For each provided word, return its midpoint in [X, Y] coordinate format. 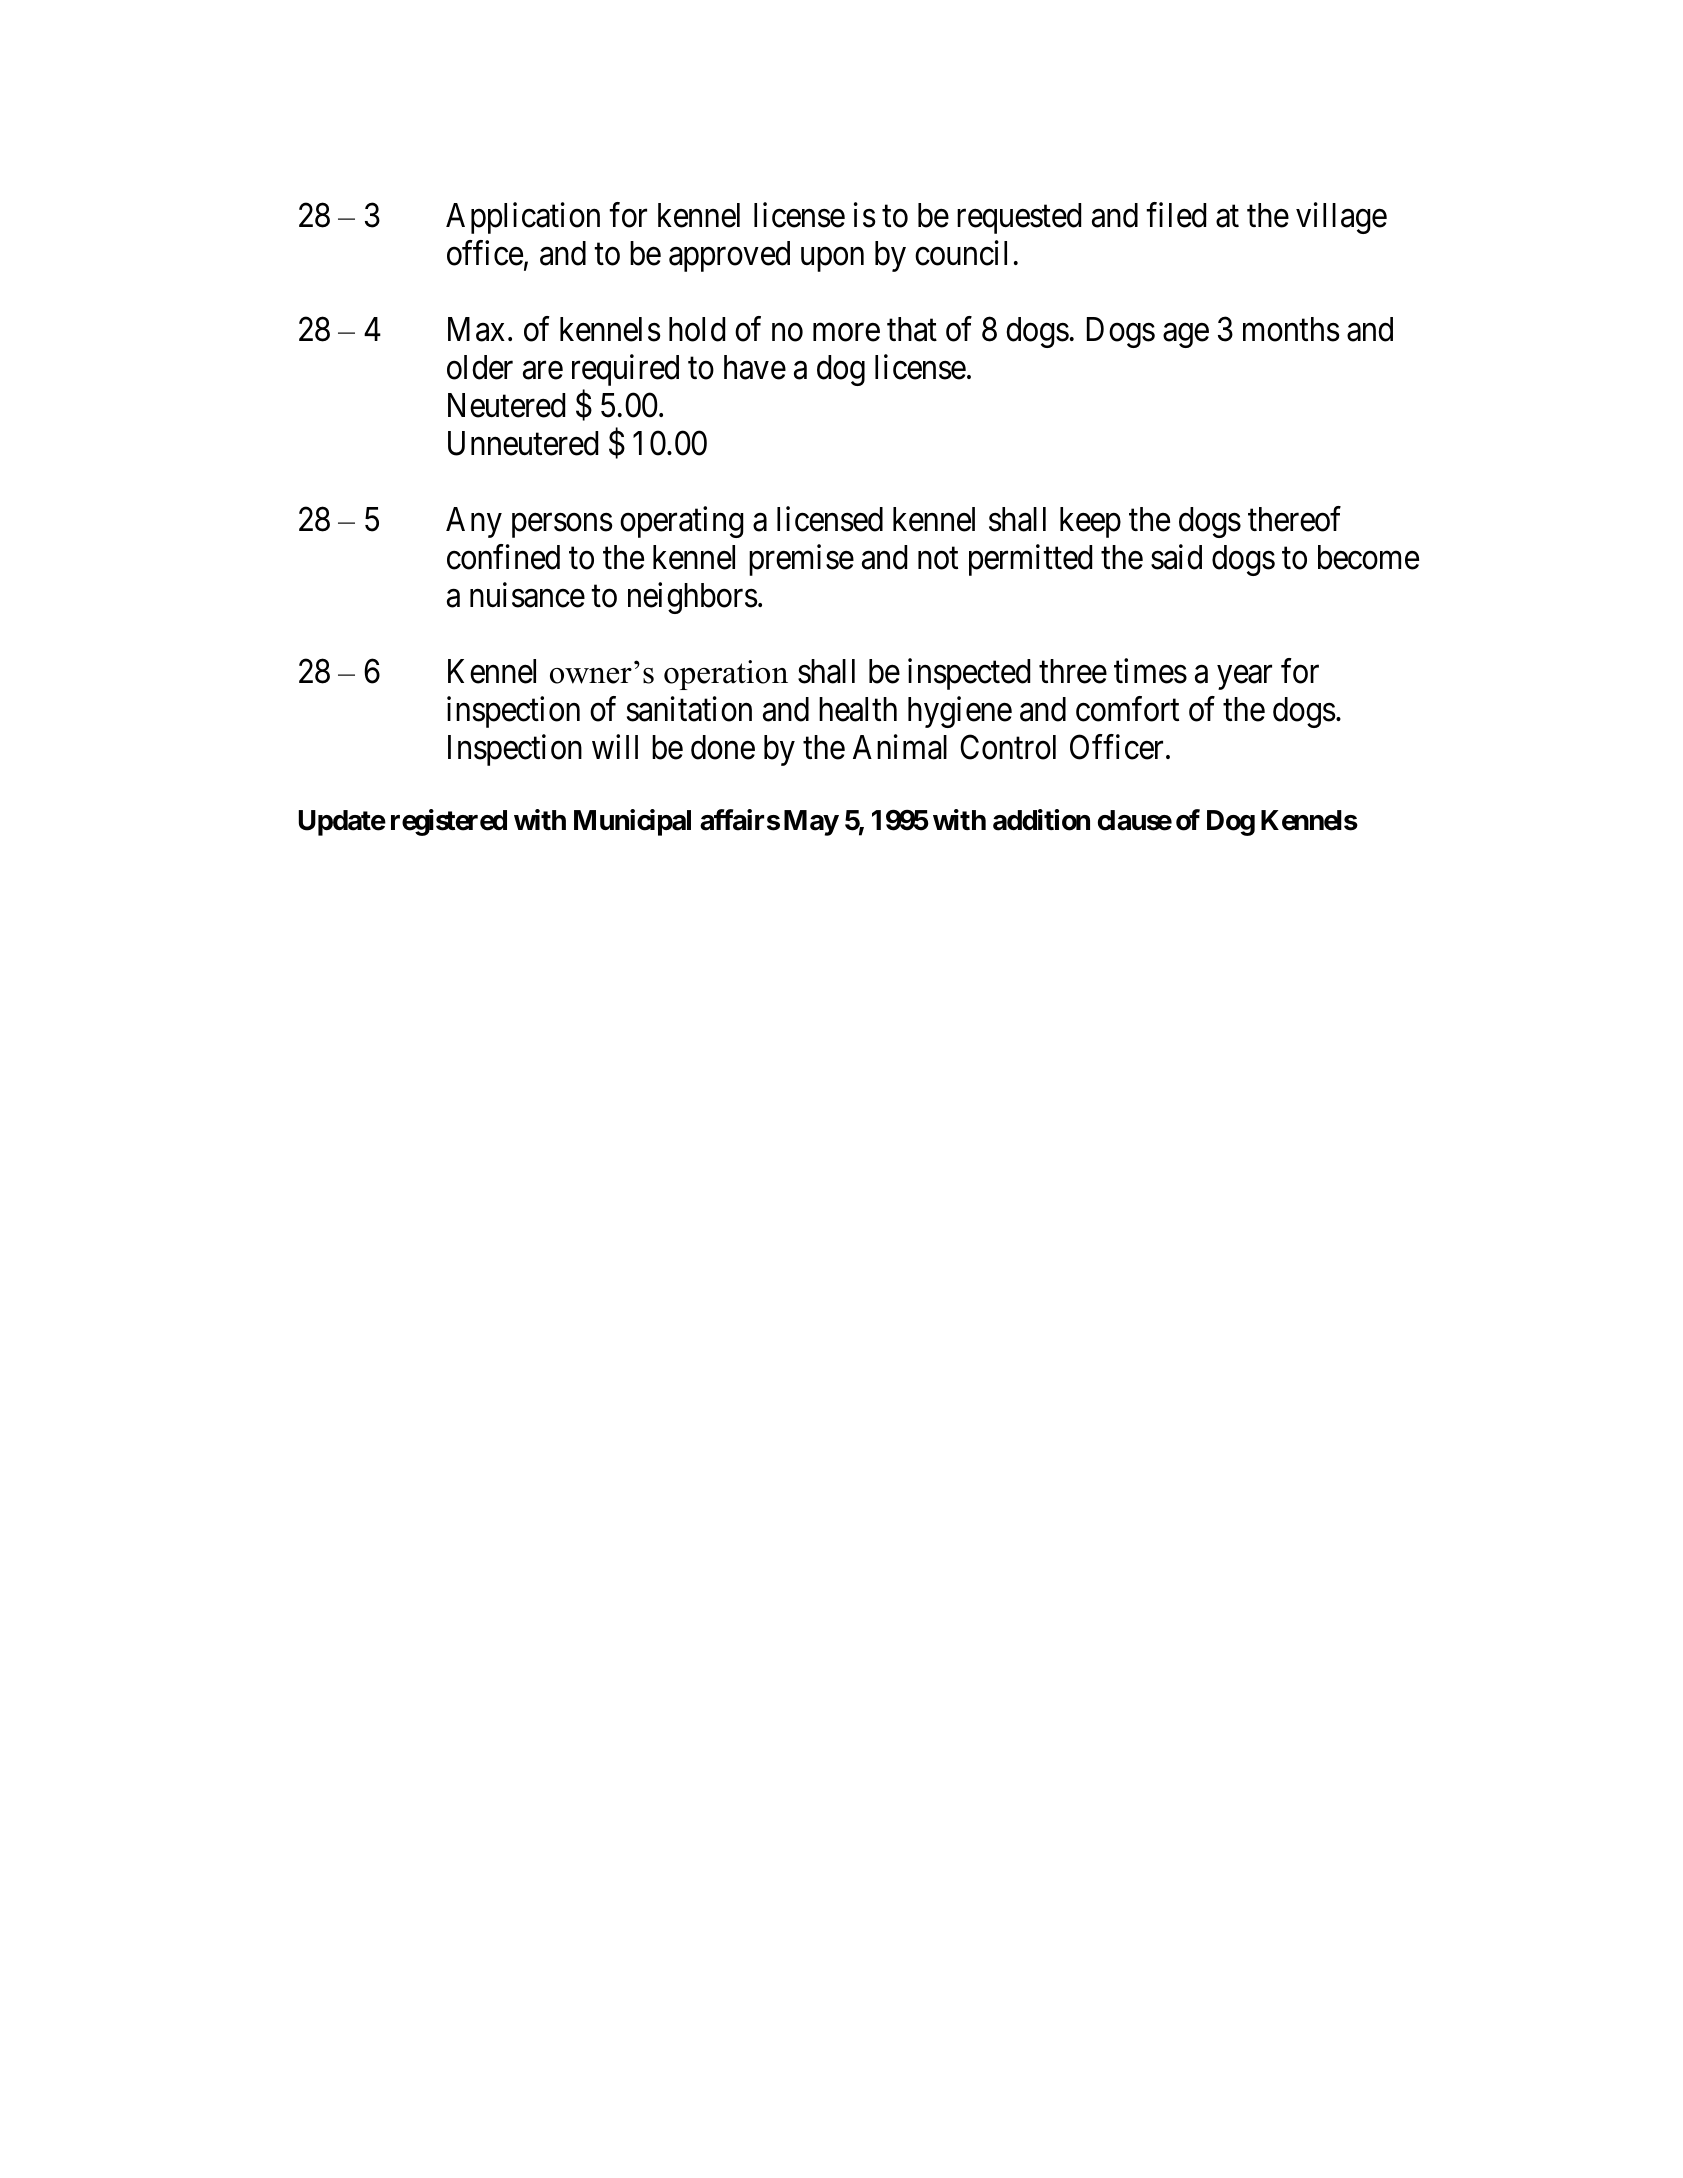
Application [523, 218]
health [858, 709]
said [1176, 557]
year [1244, 678]
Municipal [632, 822]
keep [1090, 522]
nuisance [527, 595]
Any [474, 522]
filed [1176, 215]
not [938, 559]
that [912, 329]
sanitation [689, 709]
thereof [1294, 519]
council [961, 253]
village [1341, 218]
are [543, 371]
